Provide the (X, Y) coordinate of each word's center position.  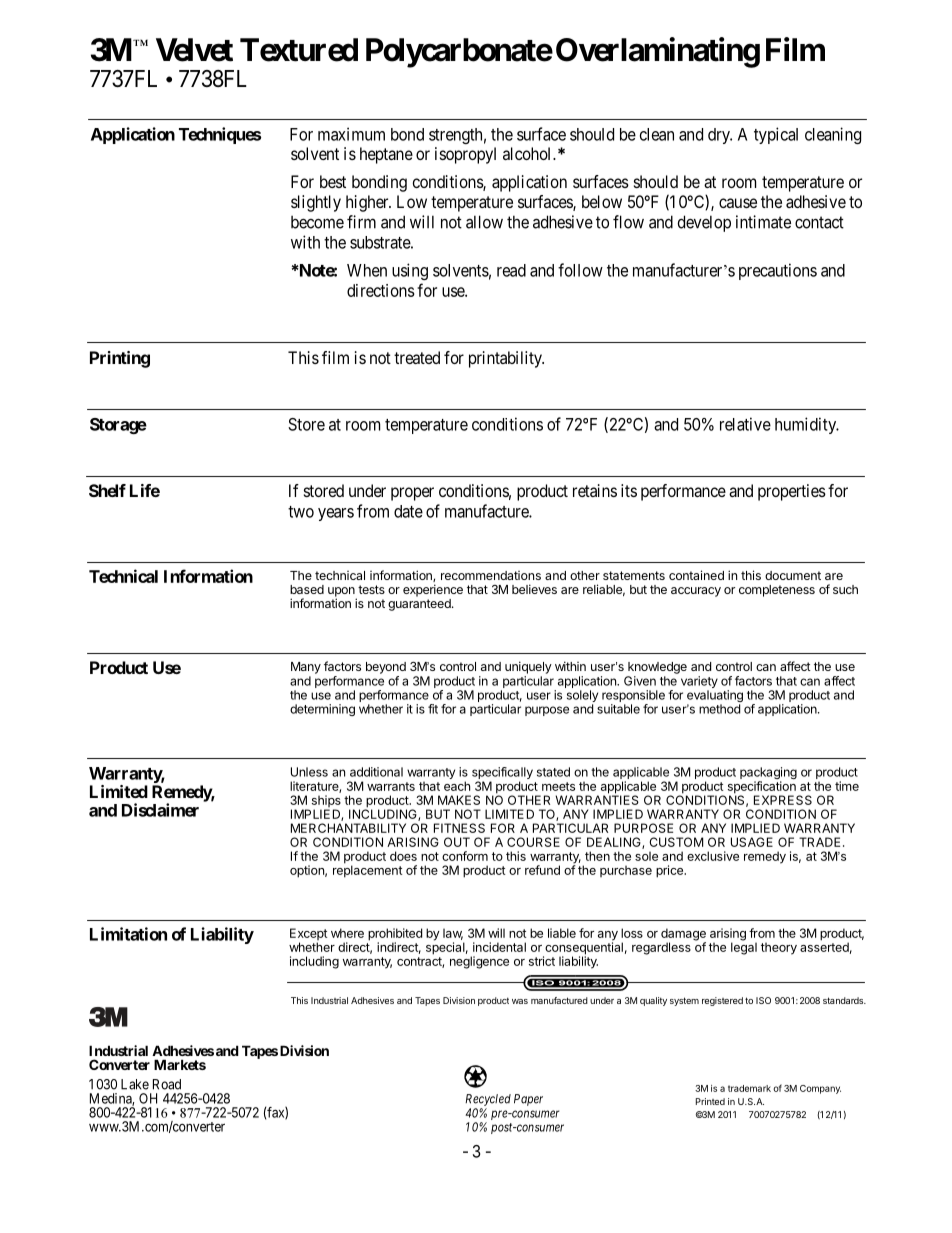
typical (776, 135)
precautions (778, 271)
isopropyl (465, 155)
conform (465, 856)
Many (306, 668)
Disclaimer (160, 810)
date (408, 511)
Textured (299, 50)
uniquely (528, 667)
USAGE (752, 842)
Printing (120, 359)
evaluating (715, 697)
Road (167, 1084)
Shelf (107, 490)
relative (745, 424)
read (511, 270)
